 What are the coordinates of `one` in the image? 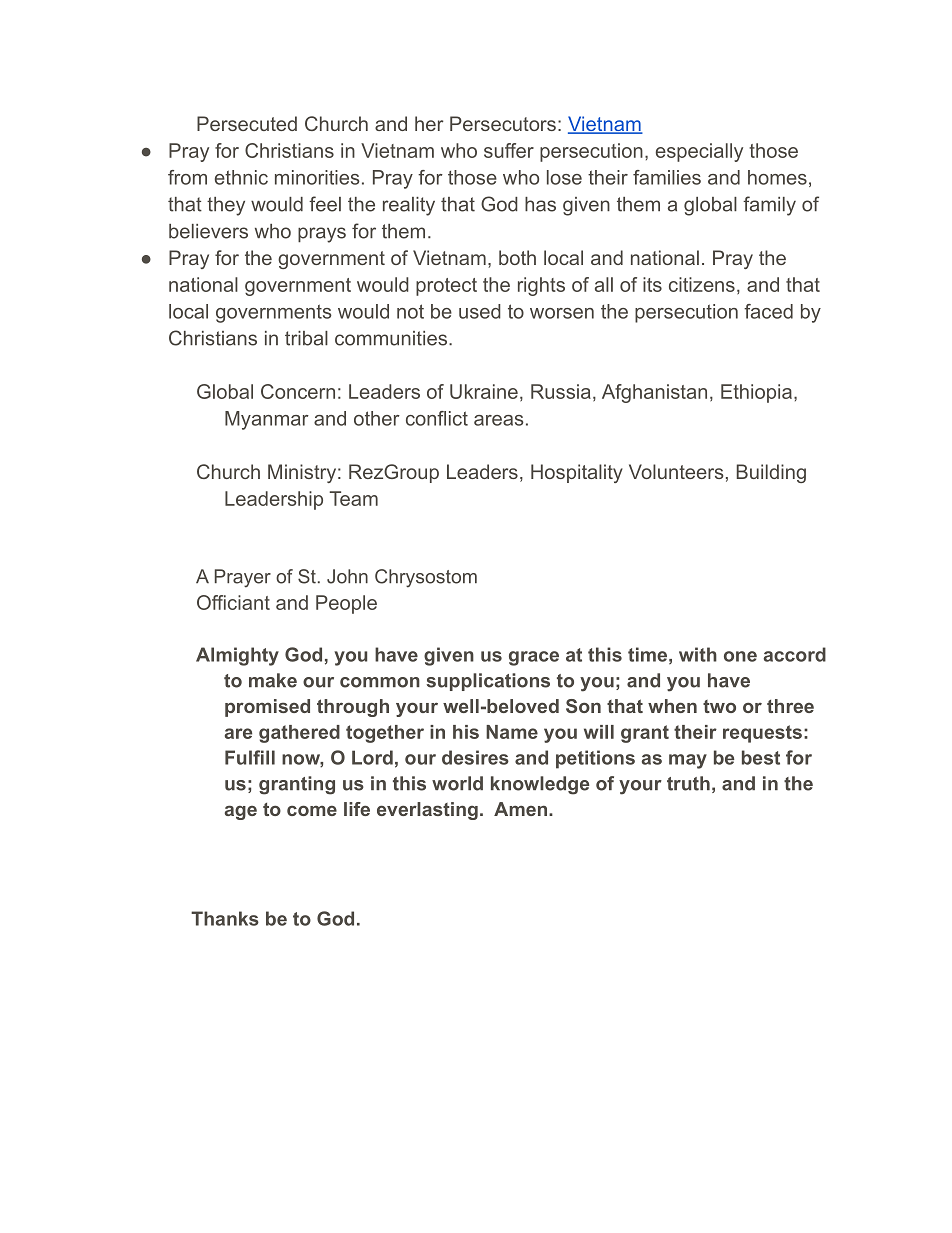 It's located at (740, 656).
